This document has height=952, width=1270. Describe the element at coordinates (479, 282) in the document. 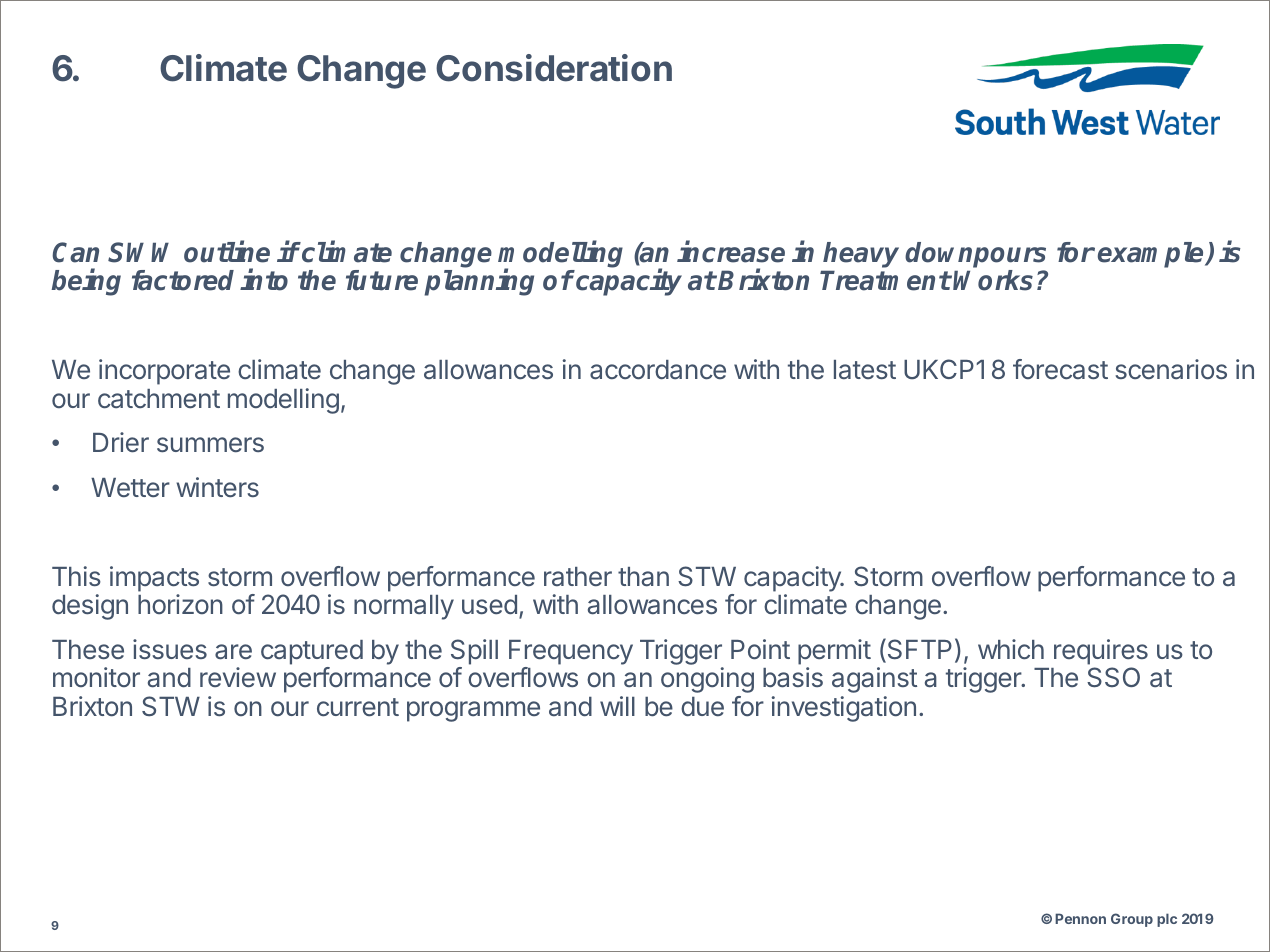

I see `planning` at that location.
